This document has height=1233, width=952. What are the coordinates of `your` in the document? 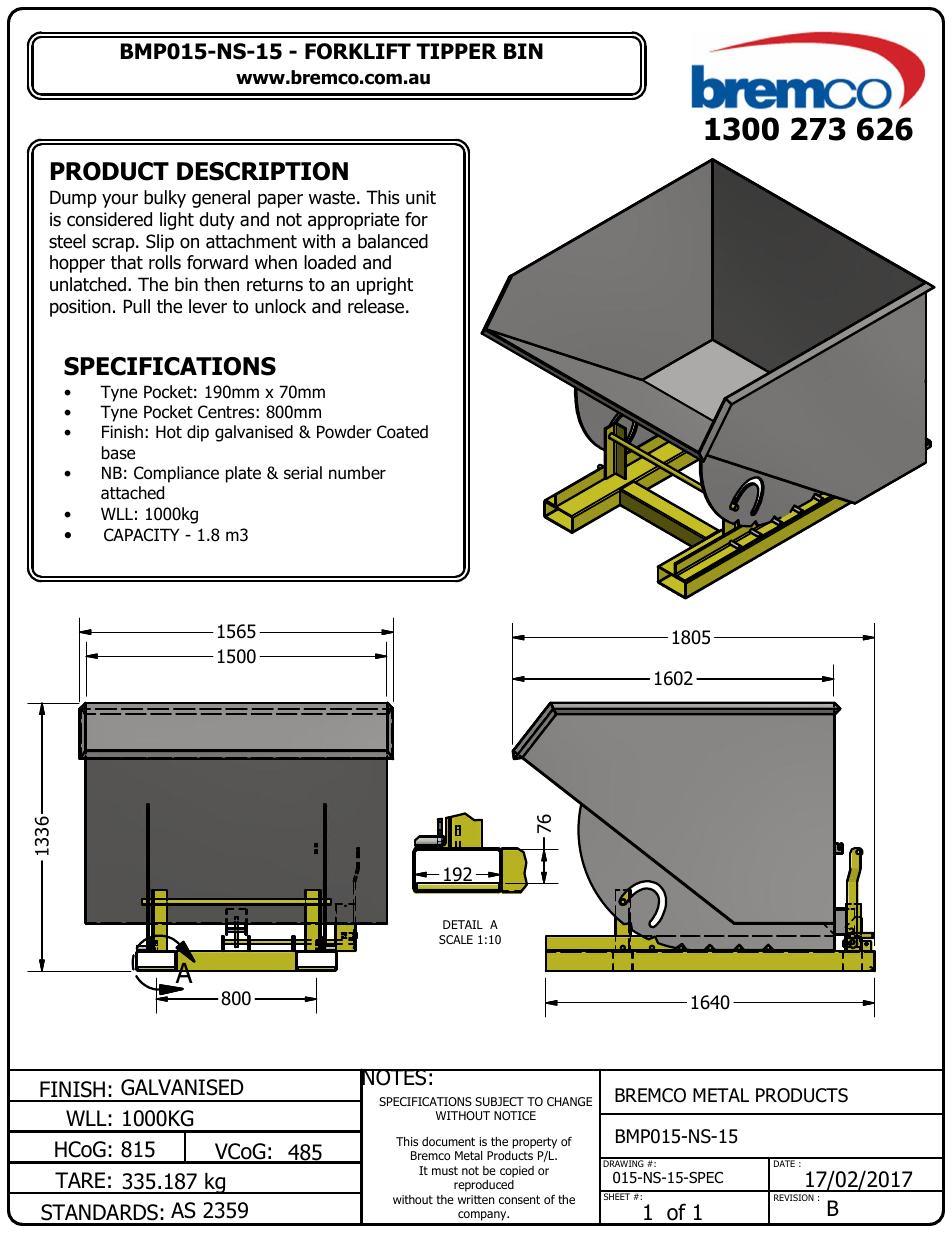 It's located at (120, 201).
